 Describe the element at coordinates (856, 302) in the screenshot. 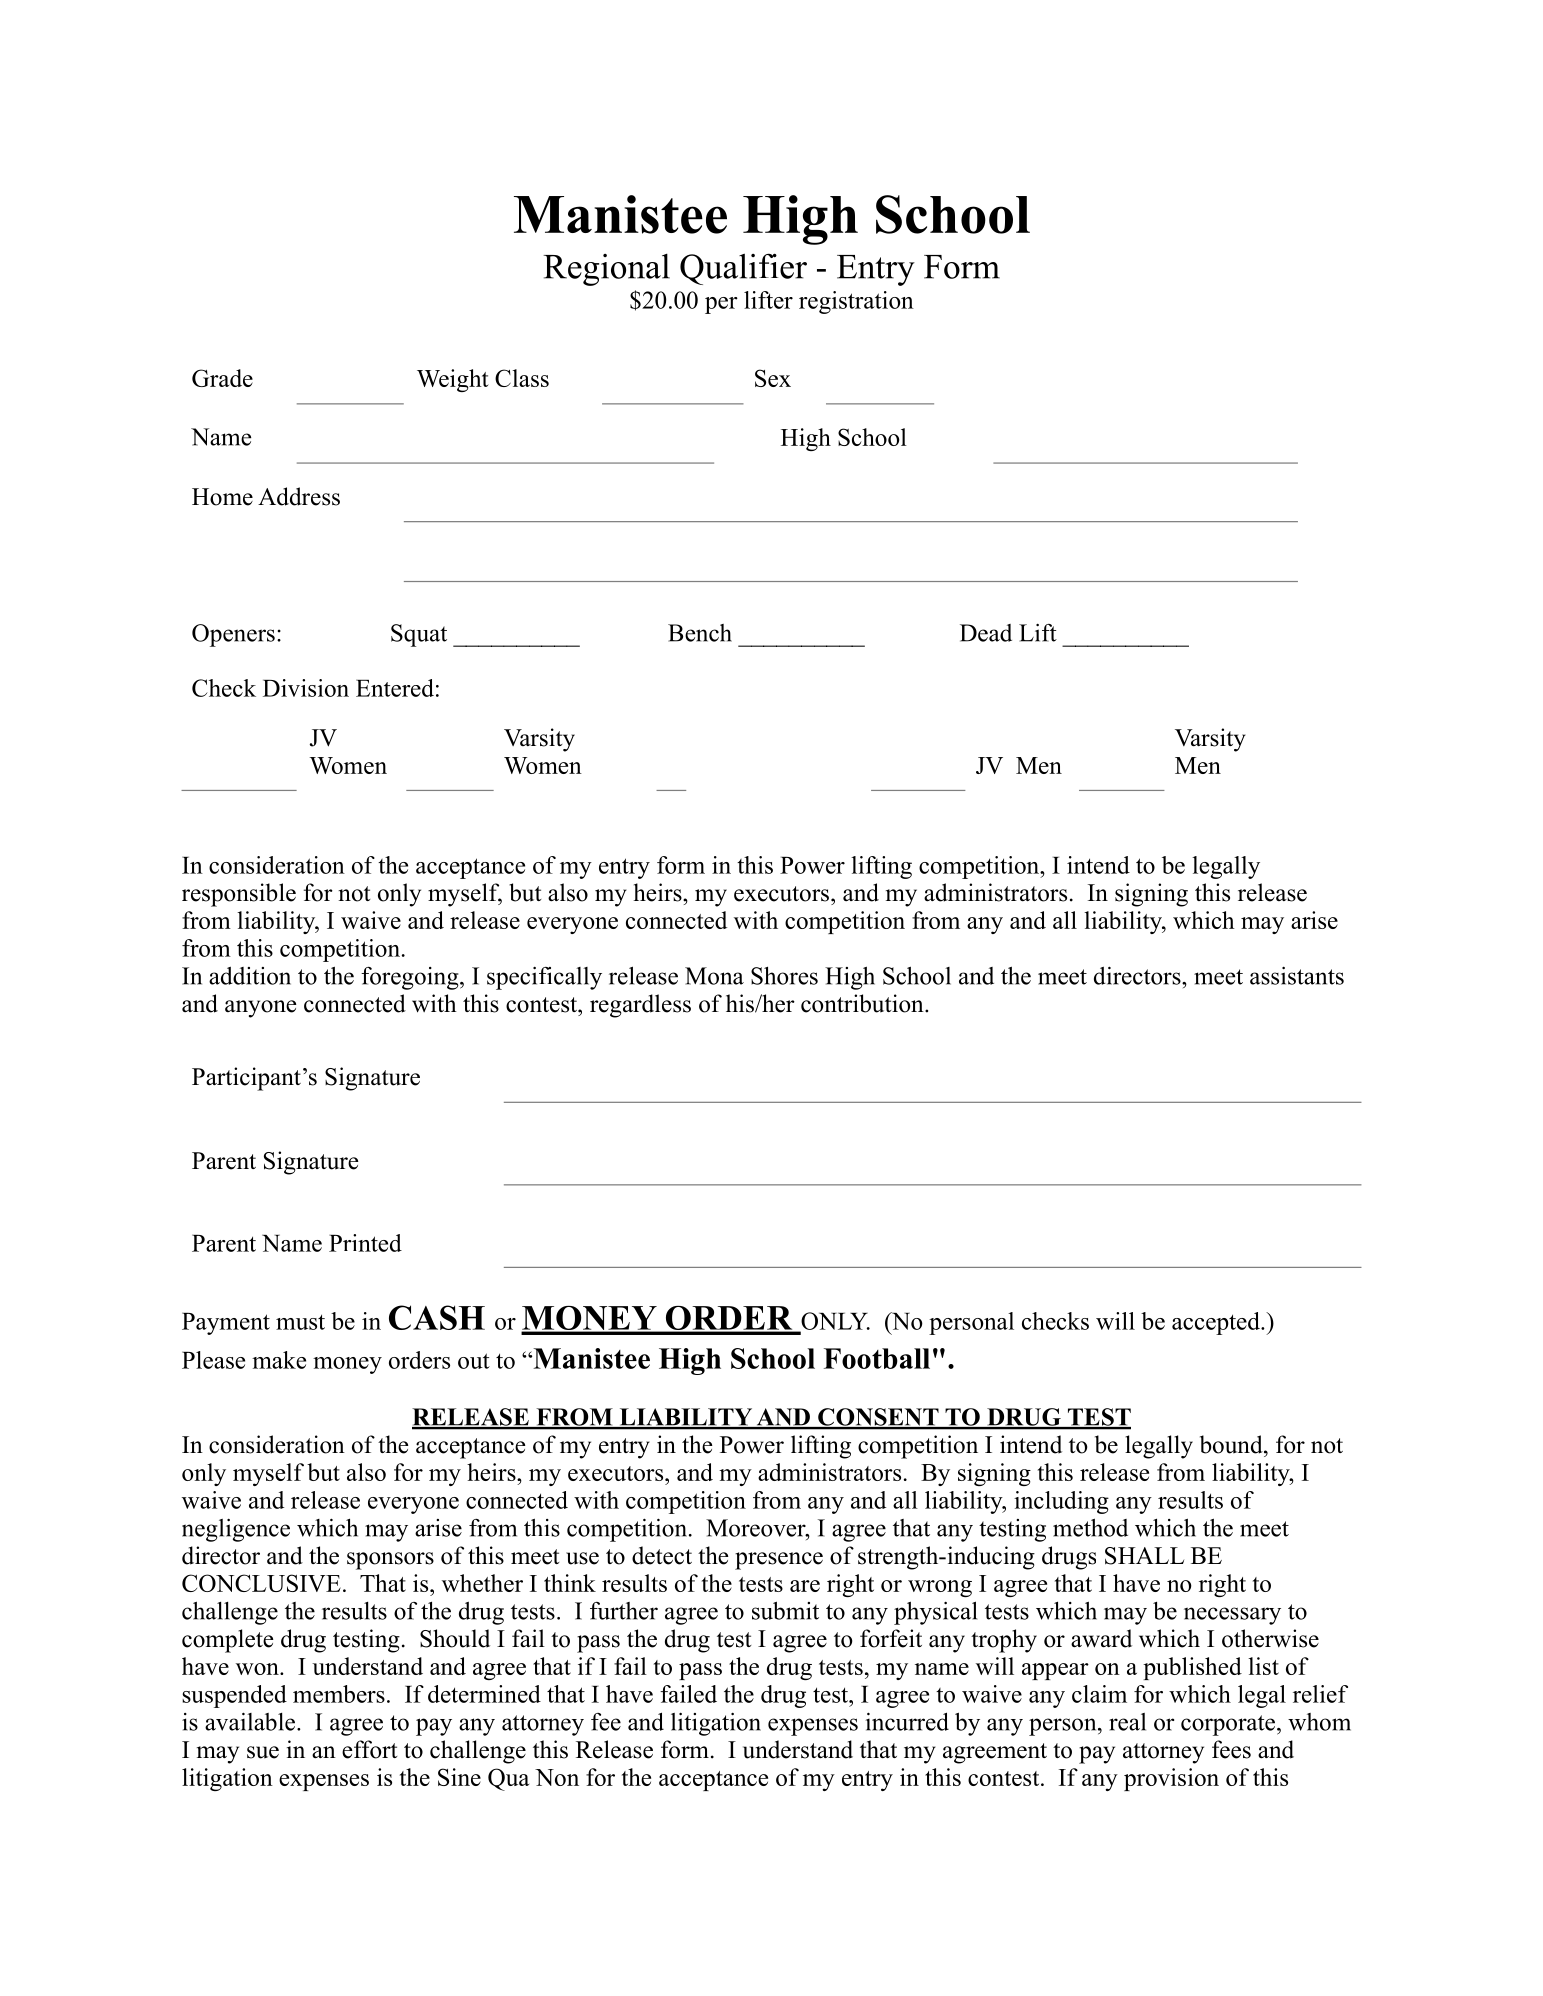

I see `registration` at that location.
